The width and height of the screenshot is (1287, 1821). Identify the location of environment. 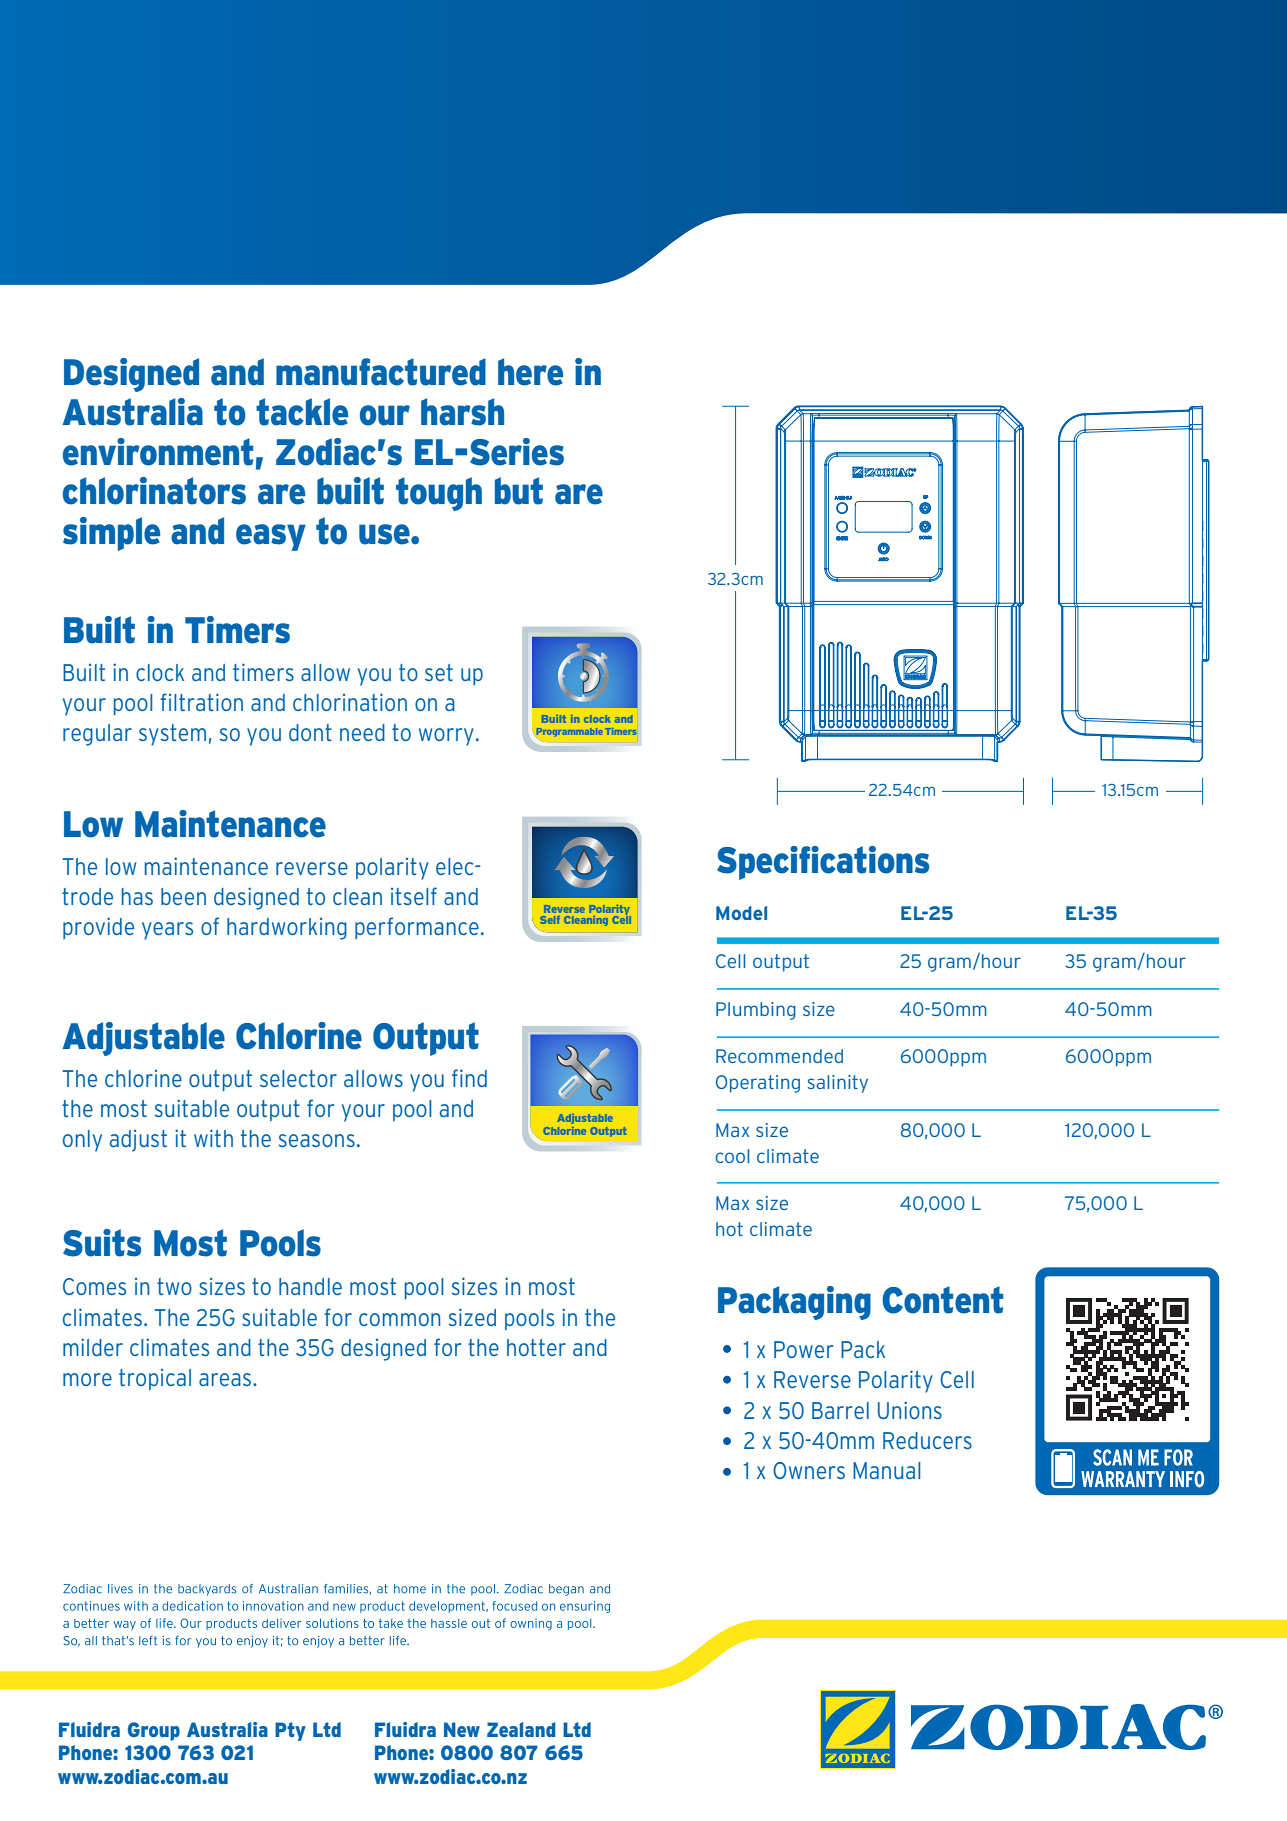
(158, 452).
